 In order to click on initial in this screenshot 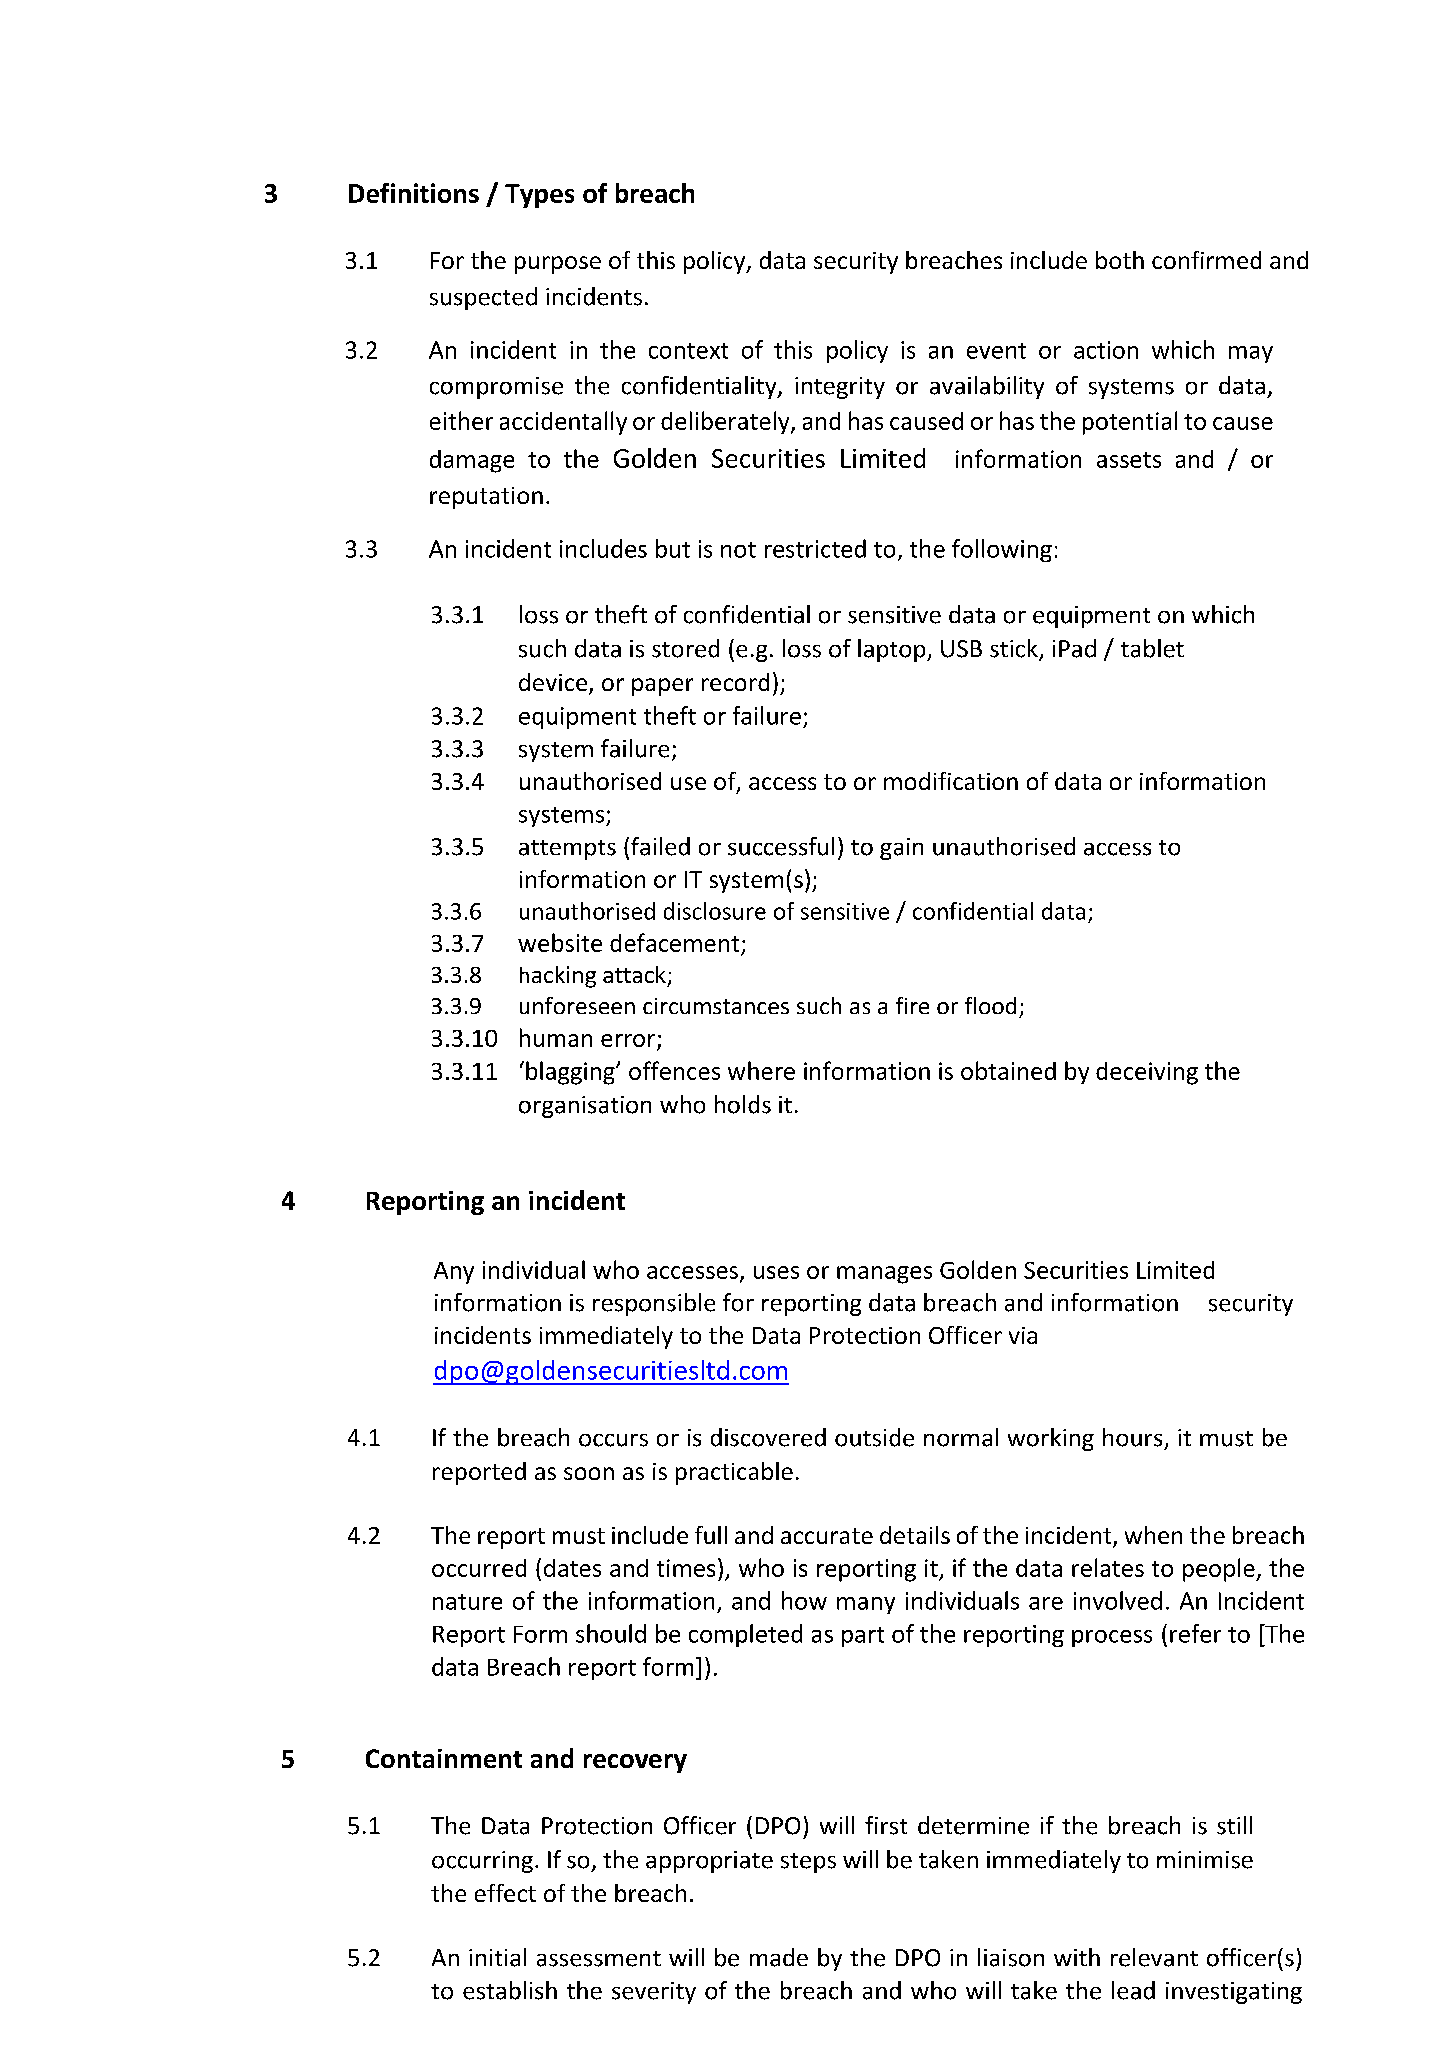, I will do `click(497, 1957)`.
